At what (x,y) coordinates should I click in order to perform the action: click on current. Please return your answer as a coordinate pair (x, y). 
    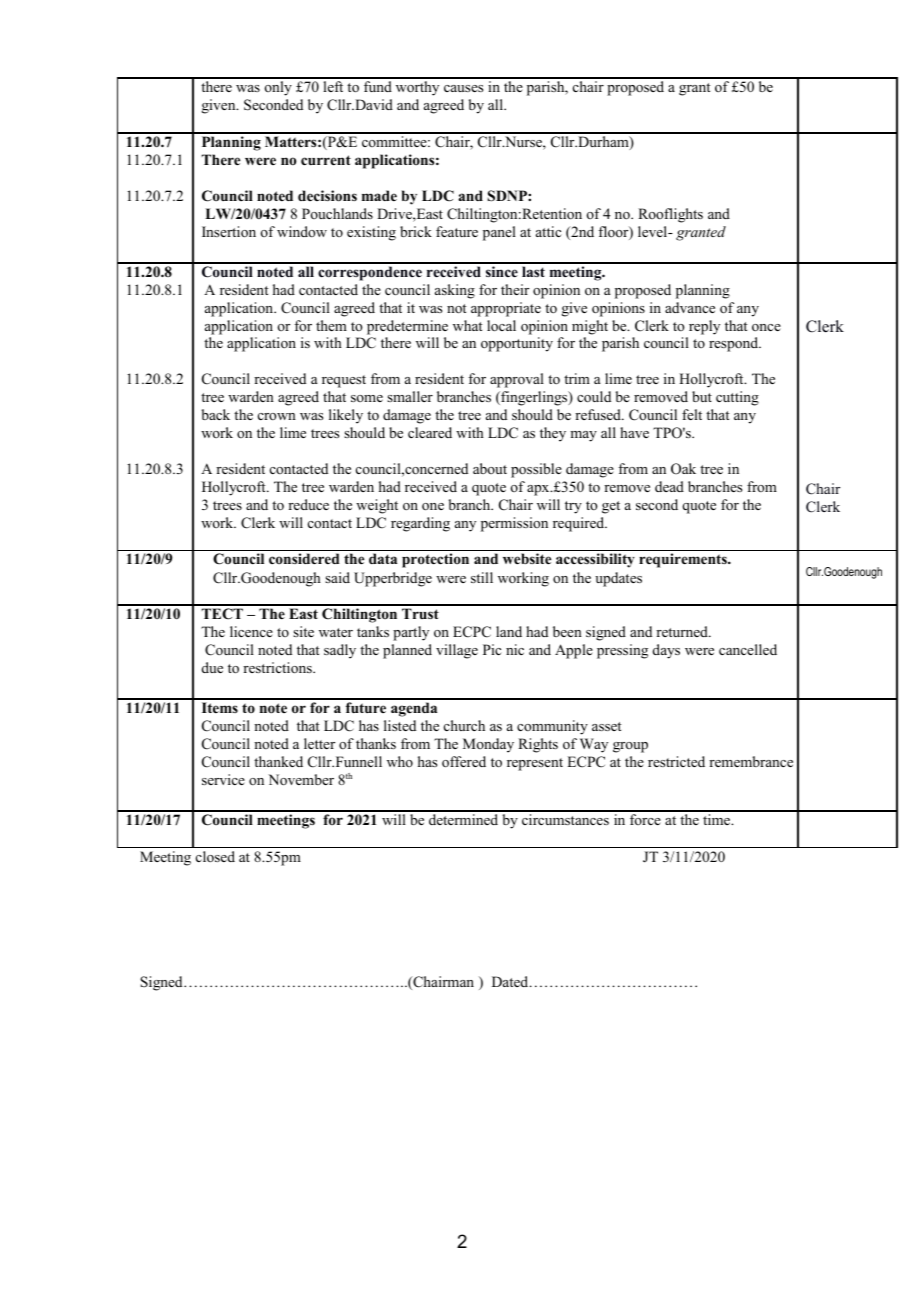
    Looking at the image, I should click on (326, 160).
